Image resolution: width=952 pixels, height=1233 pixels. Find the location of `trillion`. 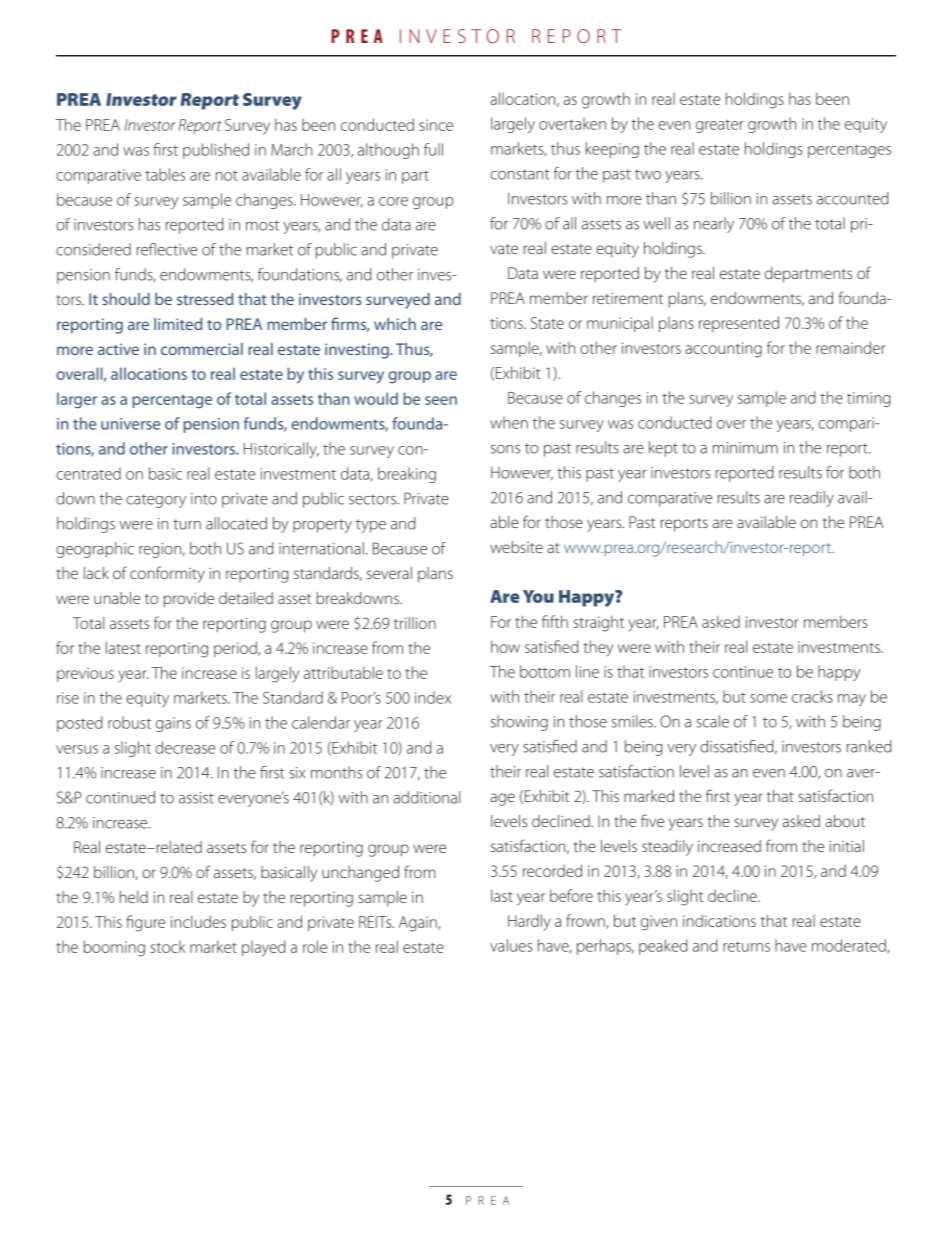

trillion is located at coordinates (415, 623).
